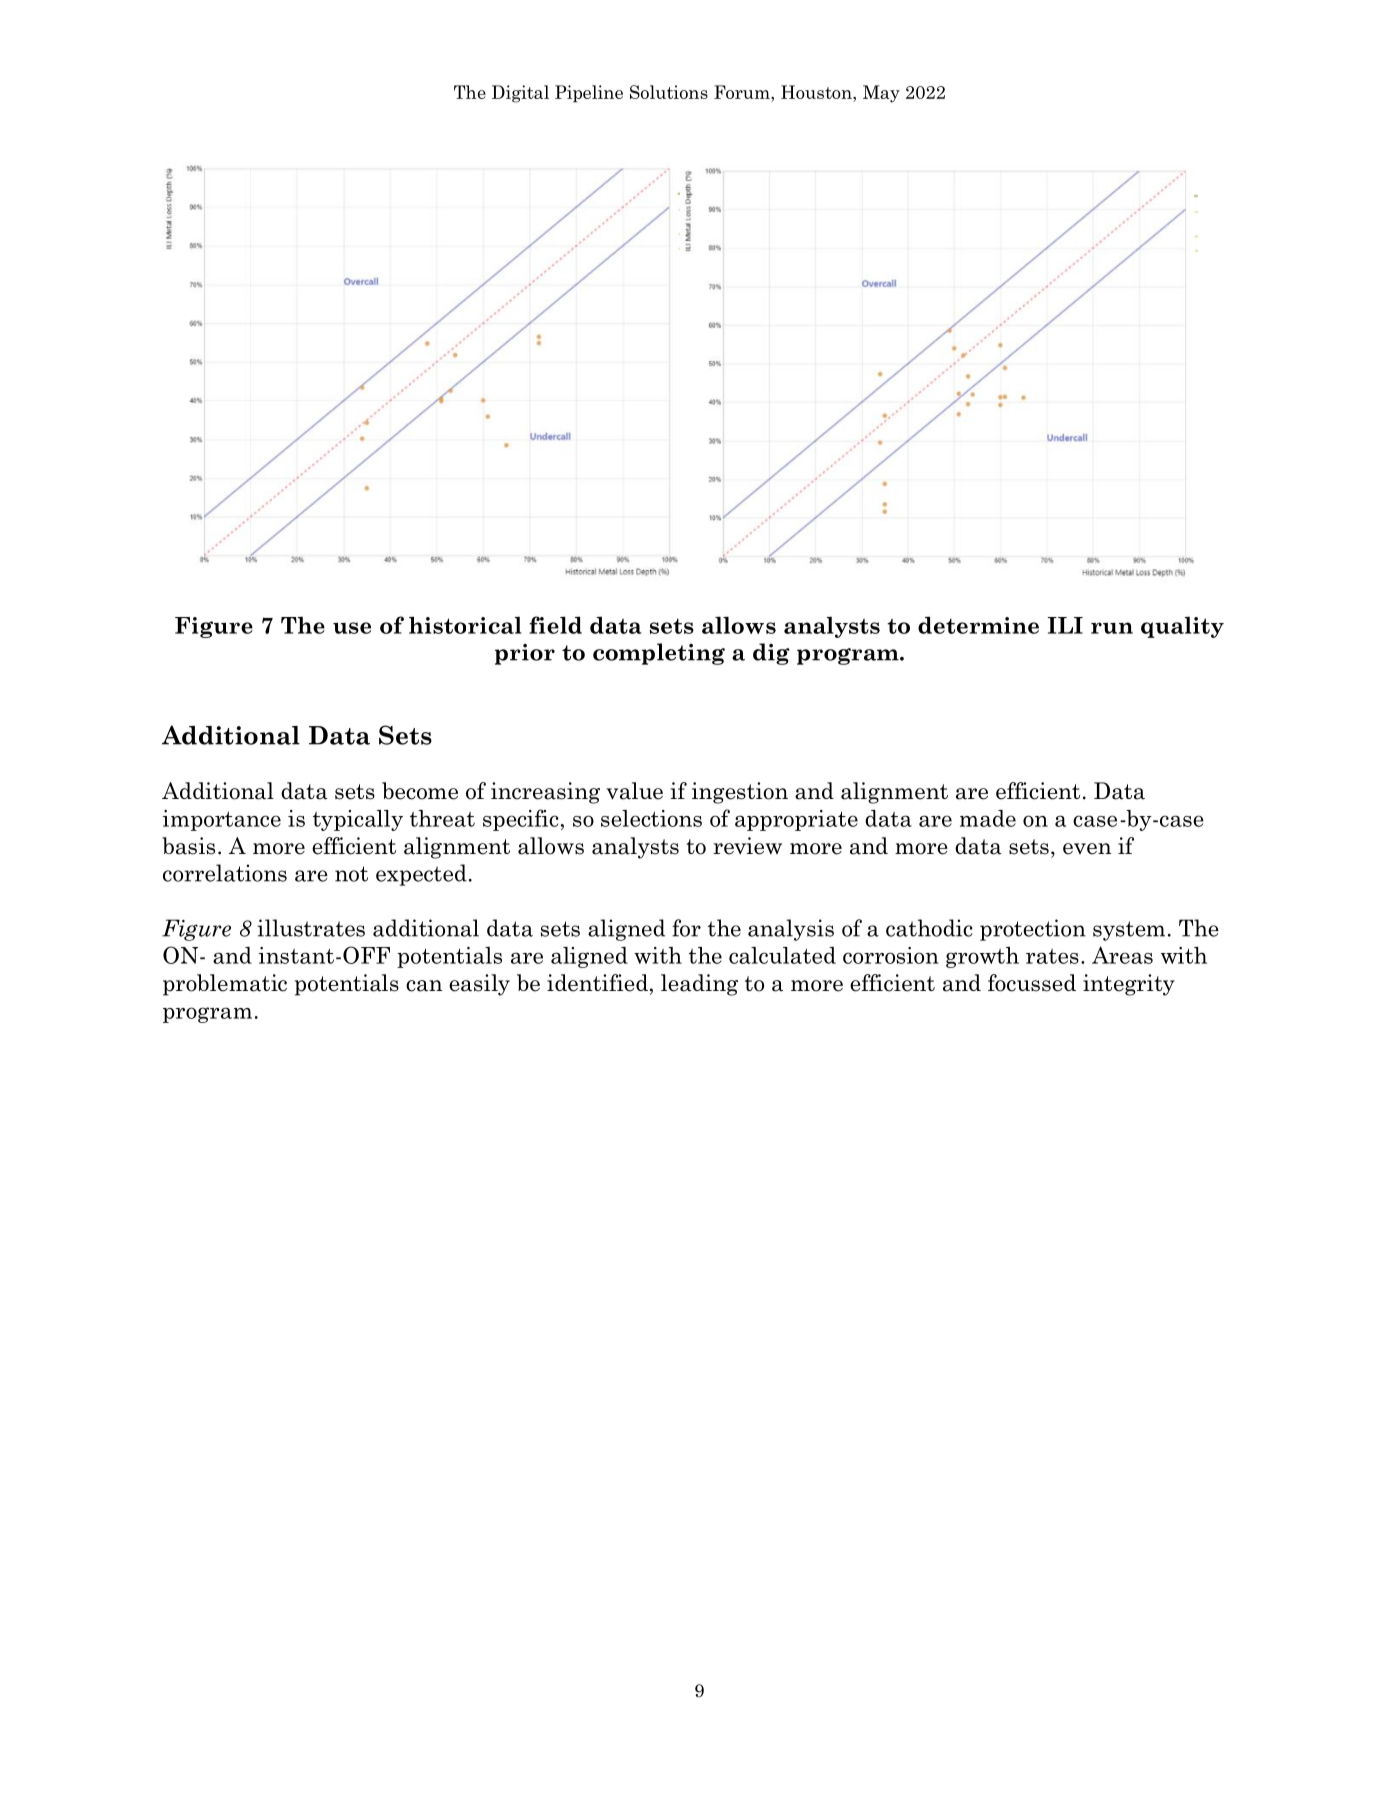  What do you see at coordinates (352, 628) in the page?
I see `use` at bounding box center [352, 628].
